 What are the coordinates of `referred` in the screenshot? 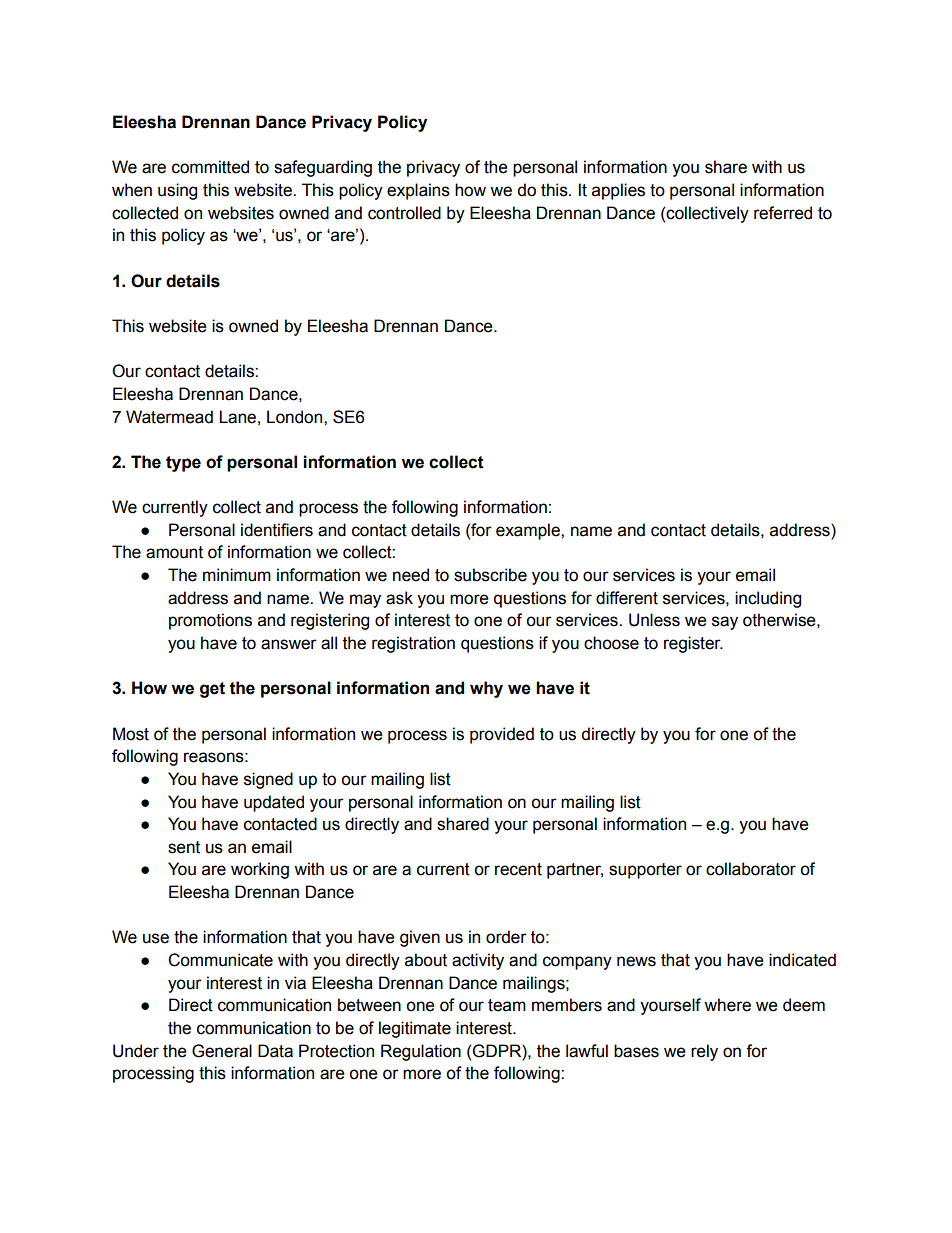 It's located at (783, 213).
